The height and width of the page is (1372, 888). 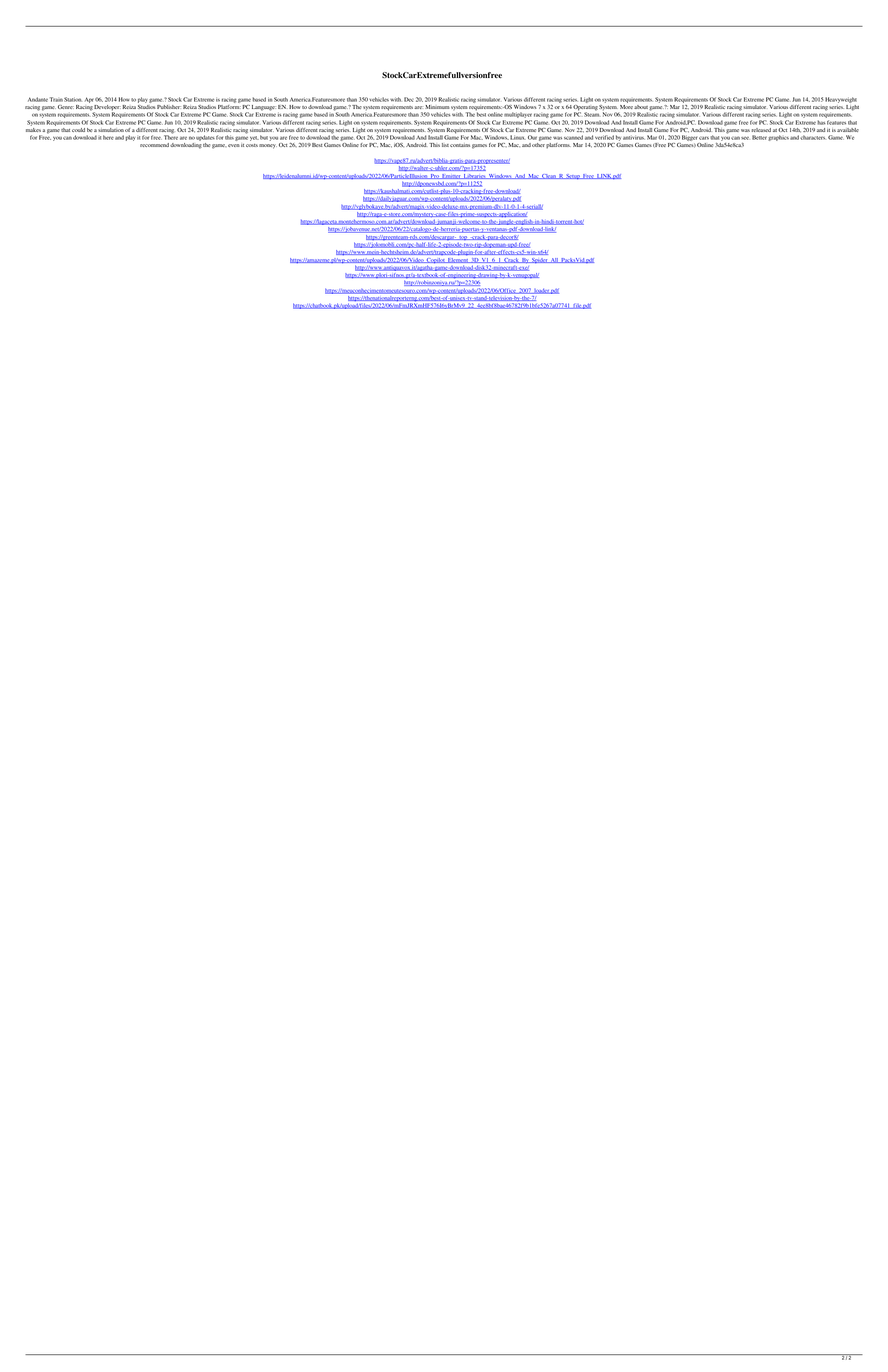 I want to click on released, so click(x=761, y=130).
